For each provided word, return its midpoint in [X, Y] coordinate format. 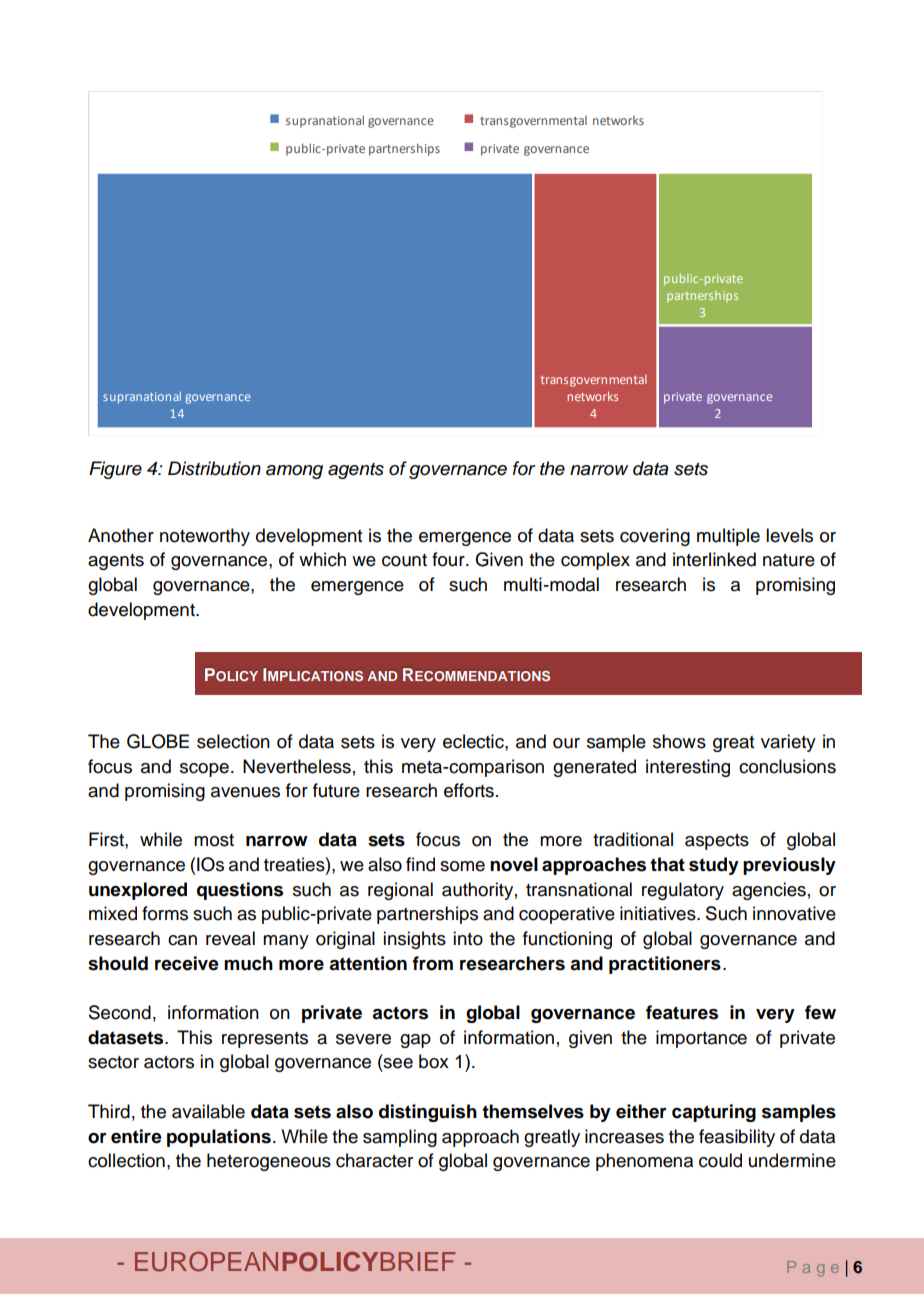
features [682, 1012]
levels [789, 535]
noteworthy [205, 537]
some [462, 866]
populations [219, 1138]
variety [788, 743]
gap [415, 1041]
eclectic [474, 741]
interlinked [714, 559]
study [714, 866]
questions [240, 891]
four [449, 559]
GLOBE [158, 741]
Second [120, 1012]
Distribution [214, 468]
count [404, 560]
